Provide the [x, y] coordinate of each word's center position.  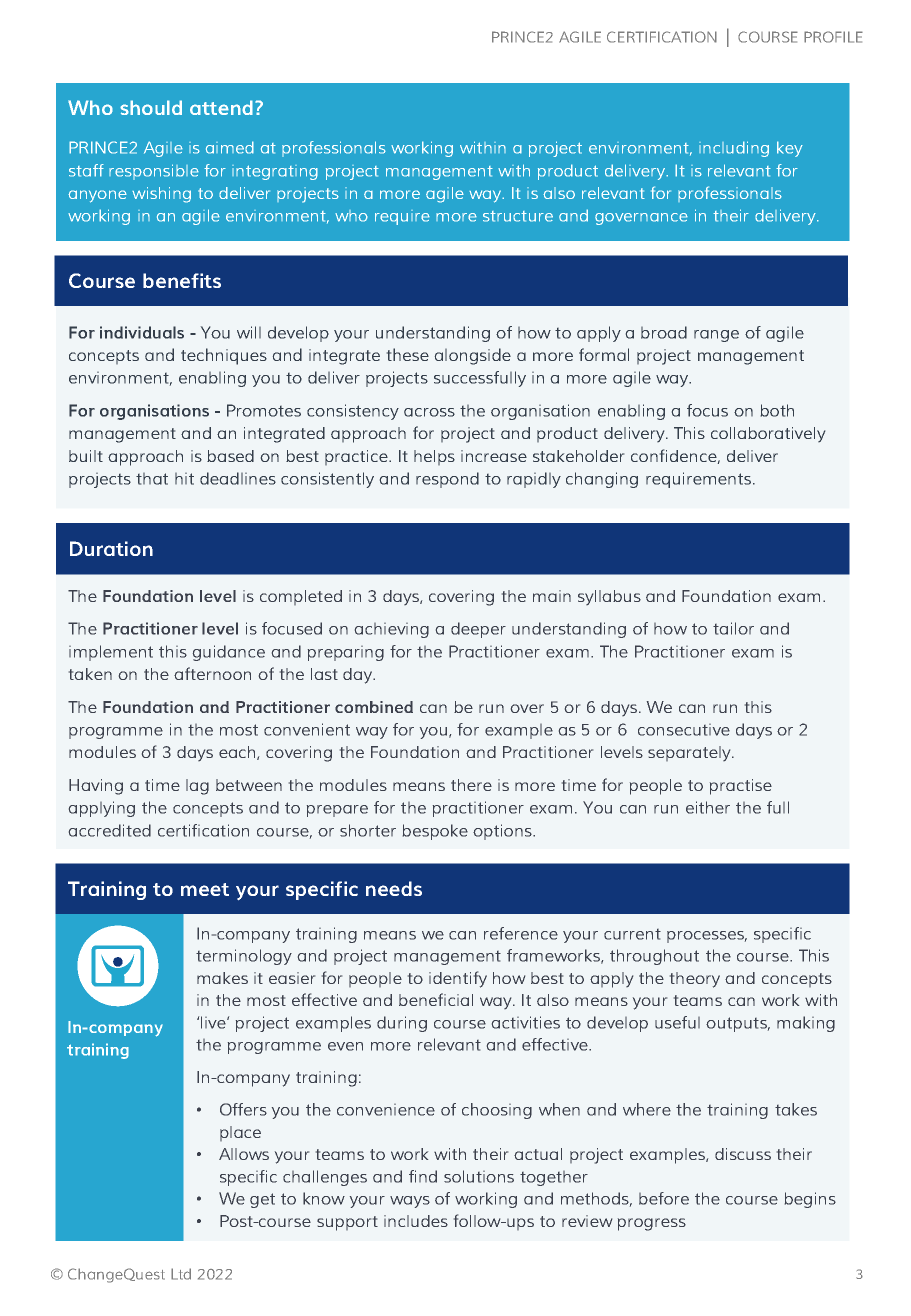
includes [416, 1221]
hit [184, 479]
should [151, 107]
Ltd [181, 1274]
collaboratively [768, 434]
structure [518, 216]
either [708, 807]
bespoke [435, 832]
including [734, 149]
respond [447, 480]
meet [205, 889]
